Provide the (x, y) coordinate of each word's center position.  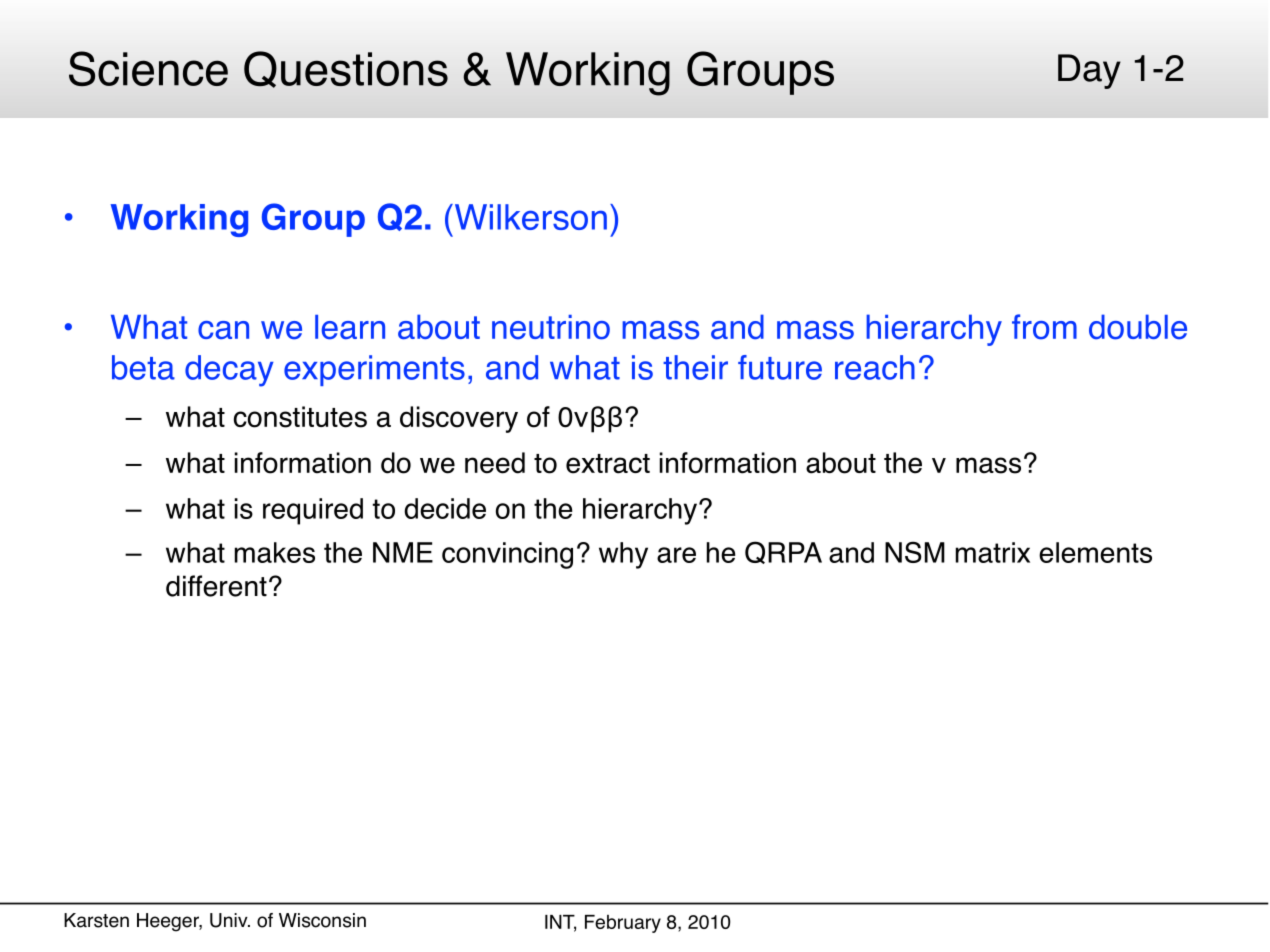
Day (1089, 71)
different (216, 586)
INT (560, 923)
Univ (230, 920)
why (623, 555)
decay (229, 371)
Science (148, 68)
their (695, 367)
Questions (346, 69)
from (1044, 327)
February (623, 924)
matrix (993, 552)
